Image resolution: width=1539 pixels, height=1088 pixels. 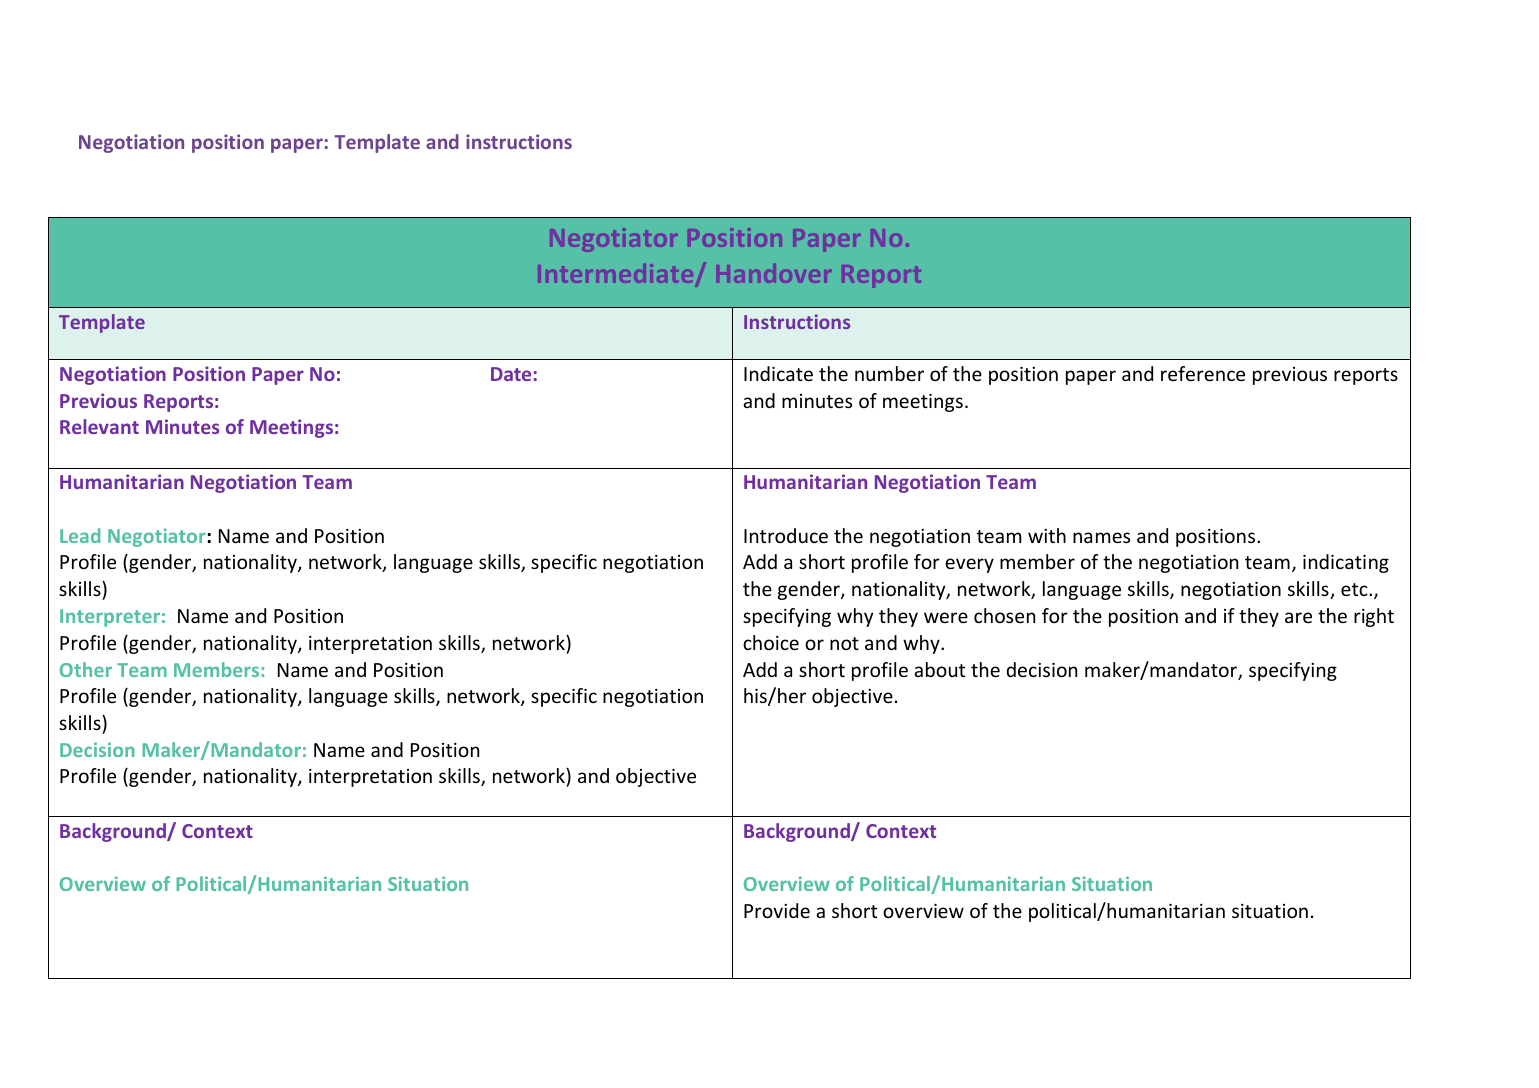 I want to click on Relevant, so click(x=99, y=426).
